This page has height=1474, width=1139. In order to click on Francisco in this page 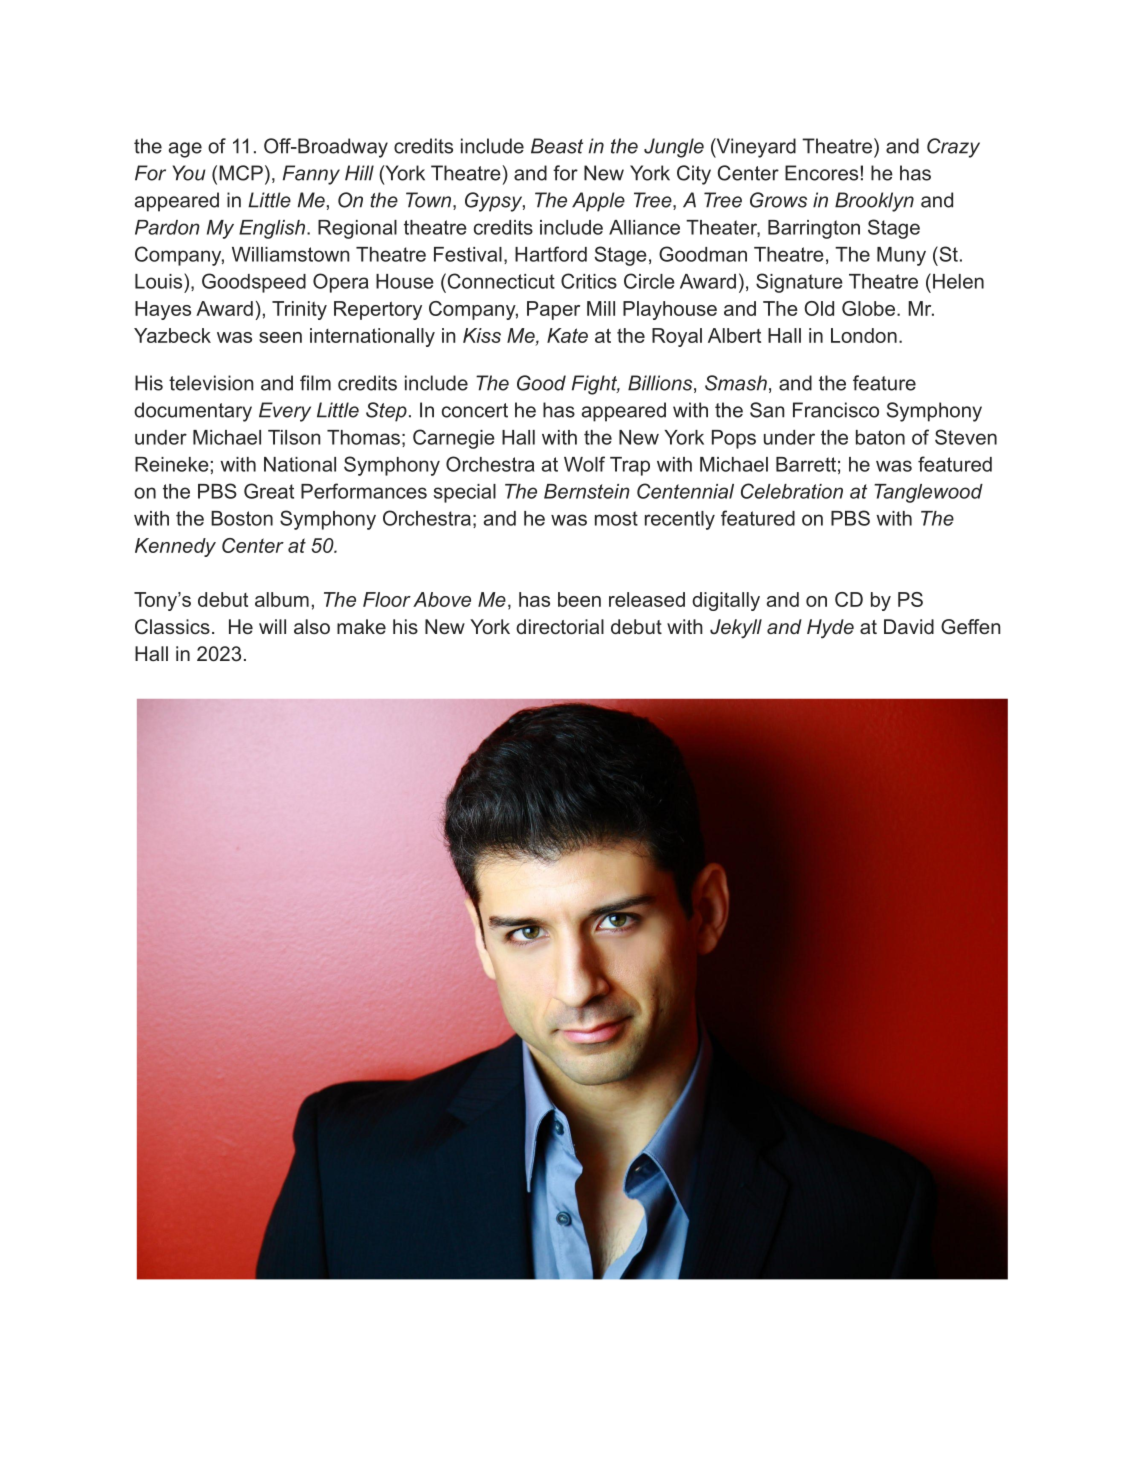, I will do `click(836, 410)`.
